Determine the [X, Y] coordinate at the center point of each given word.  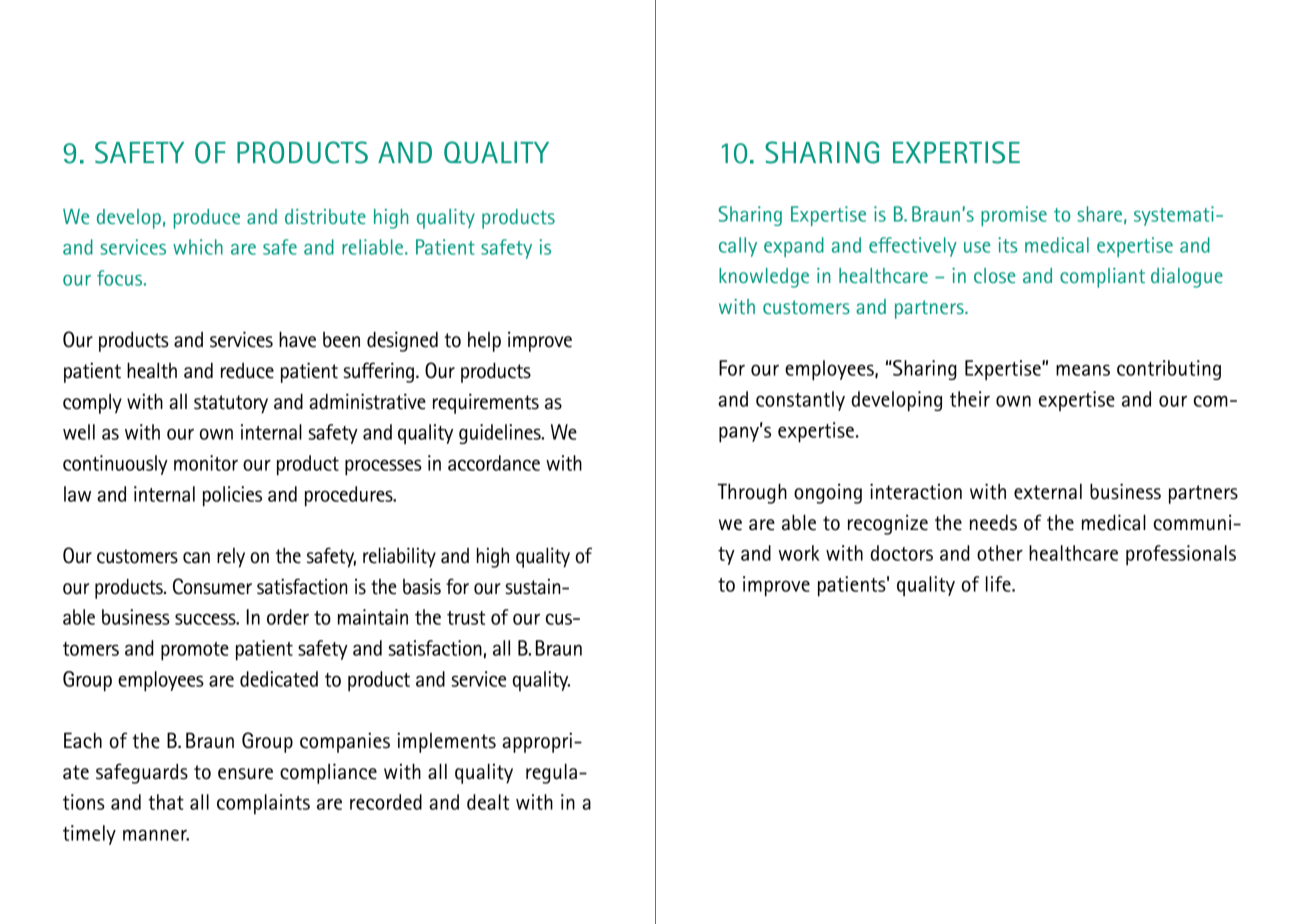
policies [232, 496]
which [198, 247]
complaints [263, 804]
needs [993, 522]
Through [752, 493]
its [1007, 245]
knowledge [764, 278]
